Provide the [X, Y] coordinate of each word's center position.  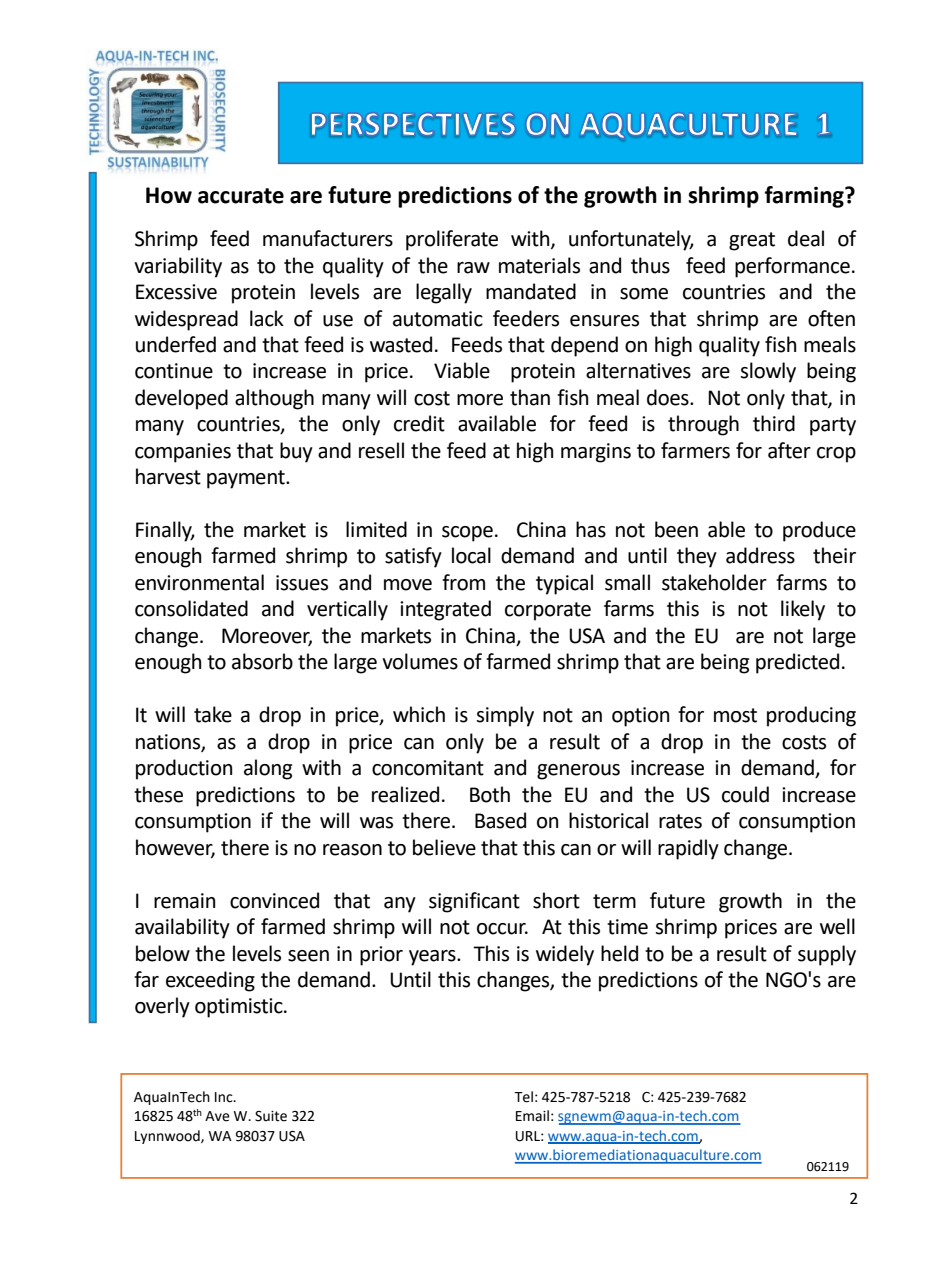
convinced [274, 900]
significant [474, 902]
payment [247, 479]
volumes [420, 661]
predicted [797, 663]
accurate [241, 196]
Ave [217, 1116]
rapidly [688, 849]
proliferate [452, 240]
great [752, 241]
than [530, 397]
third [774, 423]
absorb [262, 661]
